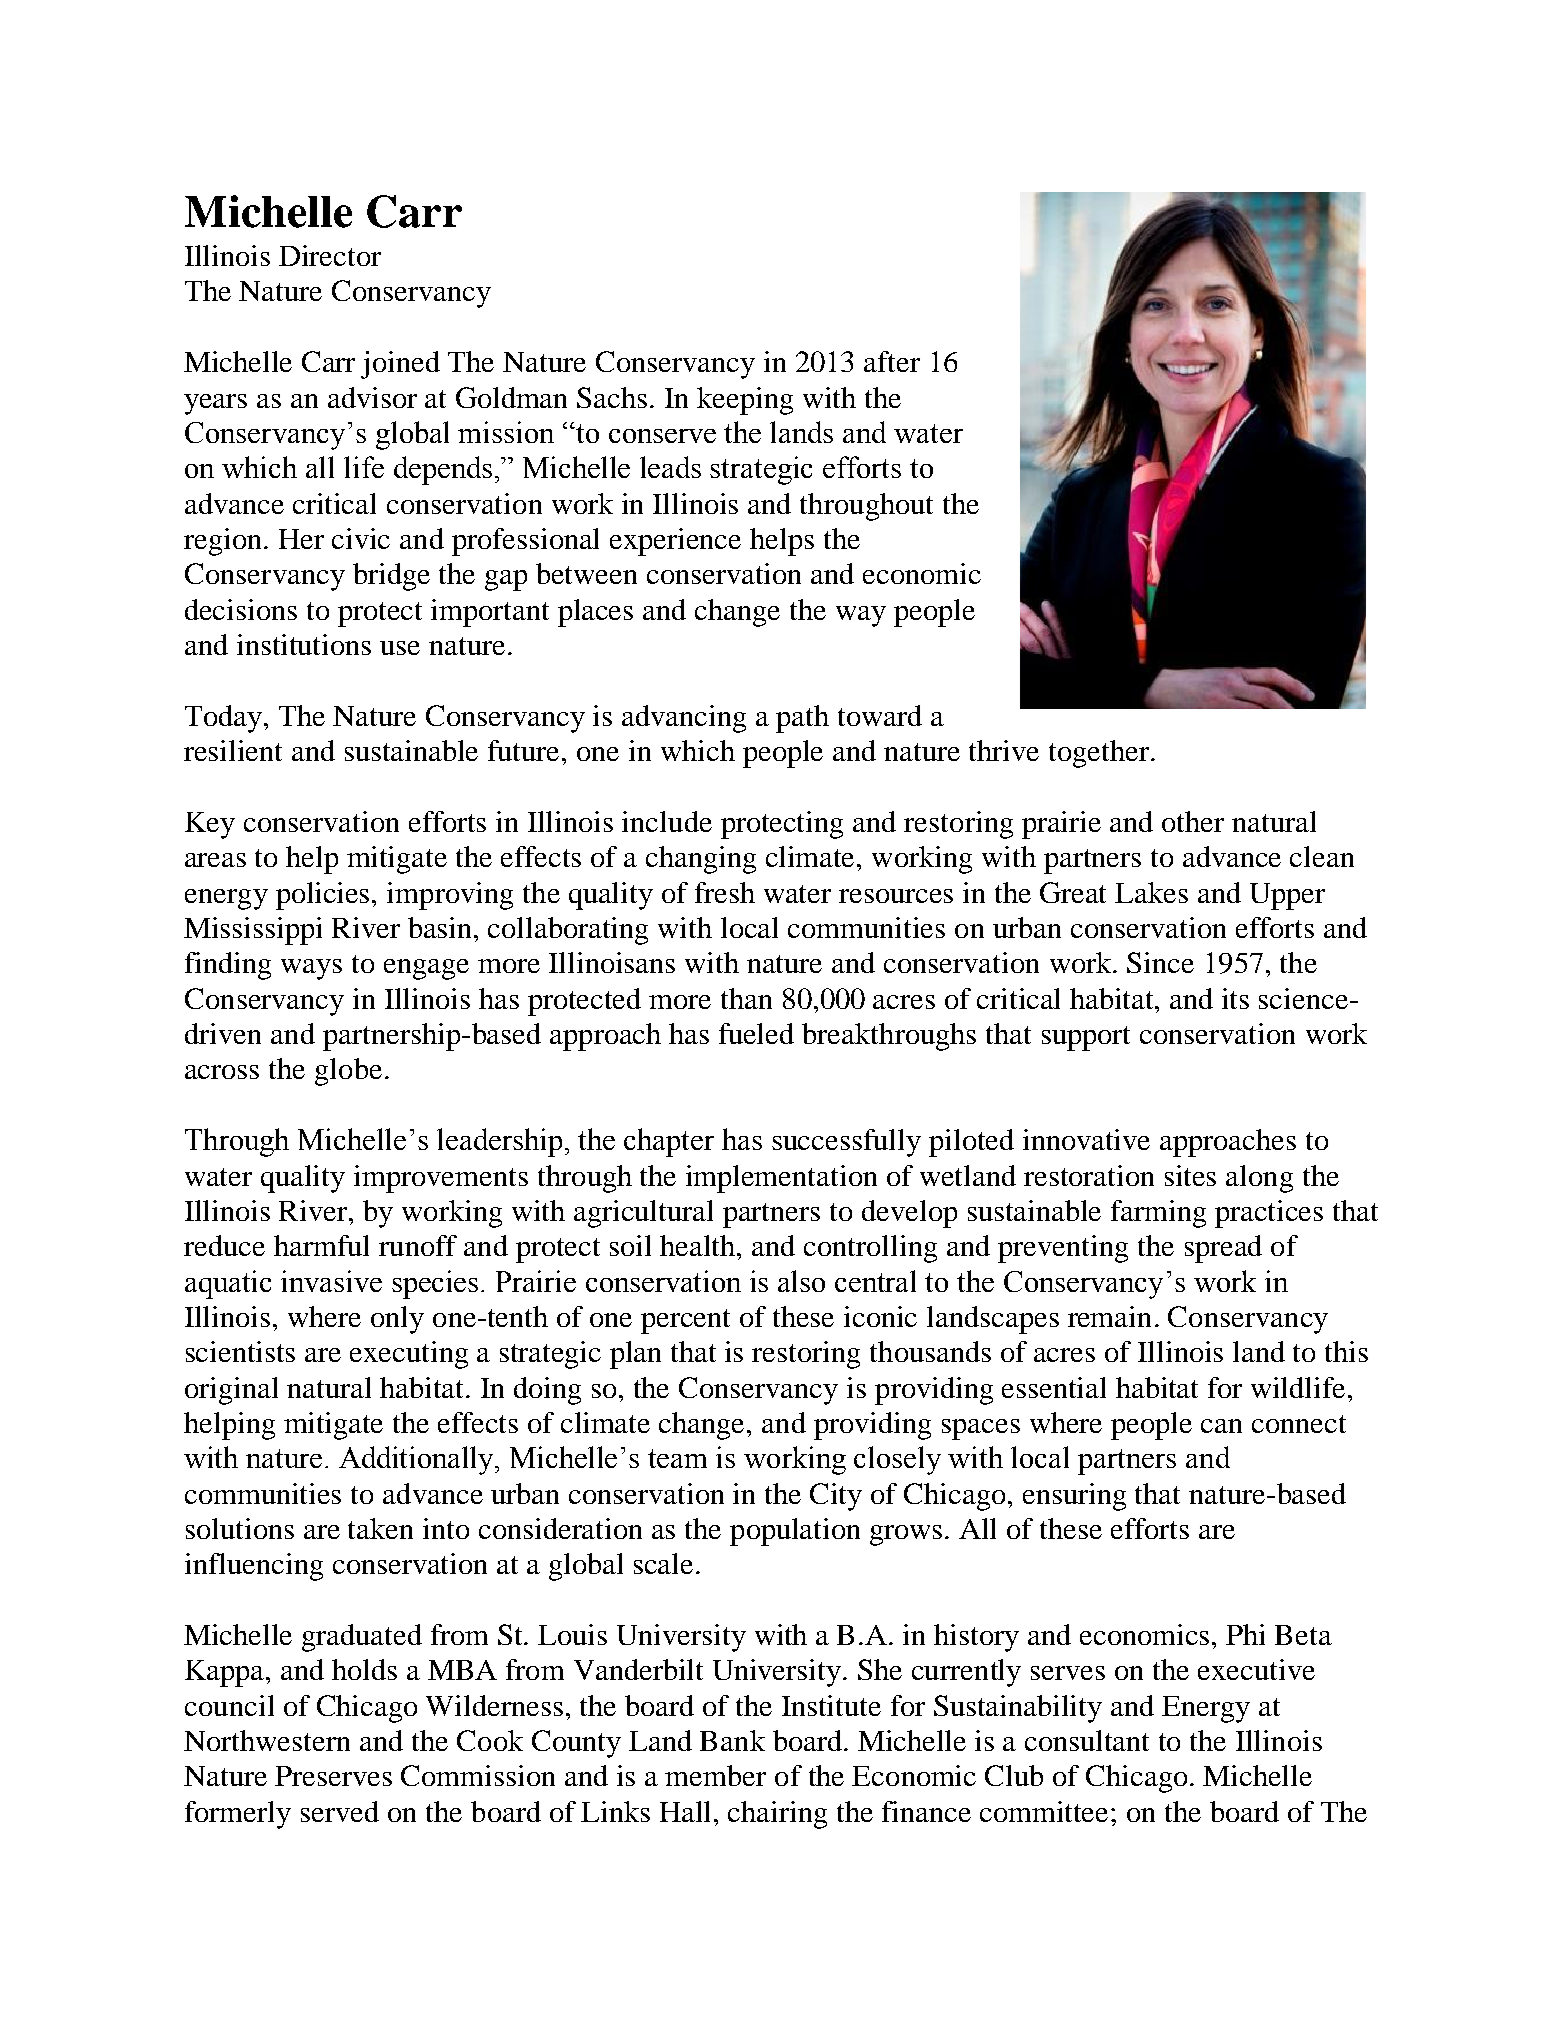 Image resolution: width=1568 pixels, height=2029 pixels. What do you see at coordinates (802, 719) in the screenshot?
I see `path` at bounding box center [802, 719].
